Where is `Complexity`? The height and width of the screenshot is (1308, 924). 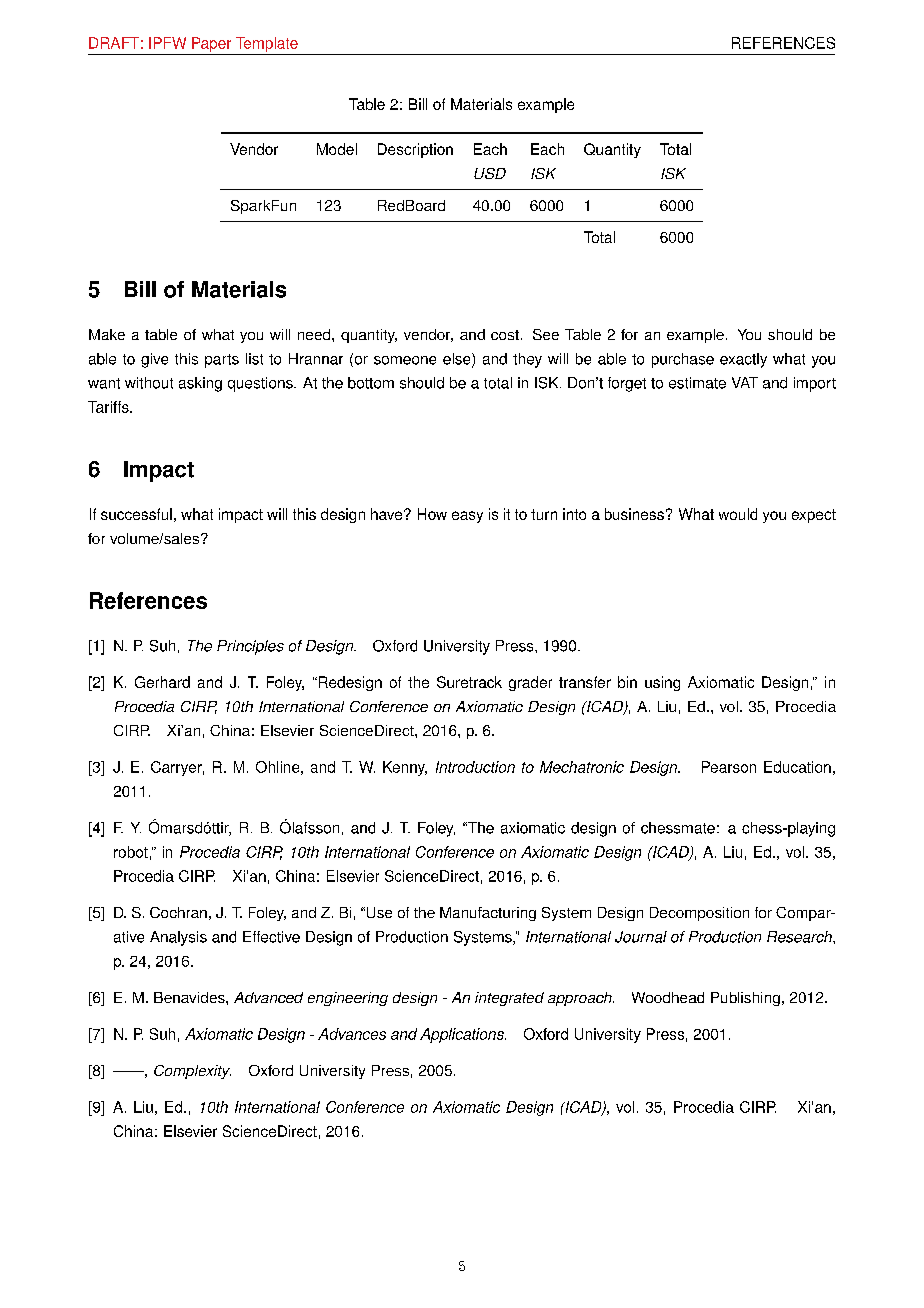
Complexity is located at coordinates (192, 1072).
